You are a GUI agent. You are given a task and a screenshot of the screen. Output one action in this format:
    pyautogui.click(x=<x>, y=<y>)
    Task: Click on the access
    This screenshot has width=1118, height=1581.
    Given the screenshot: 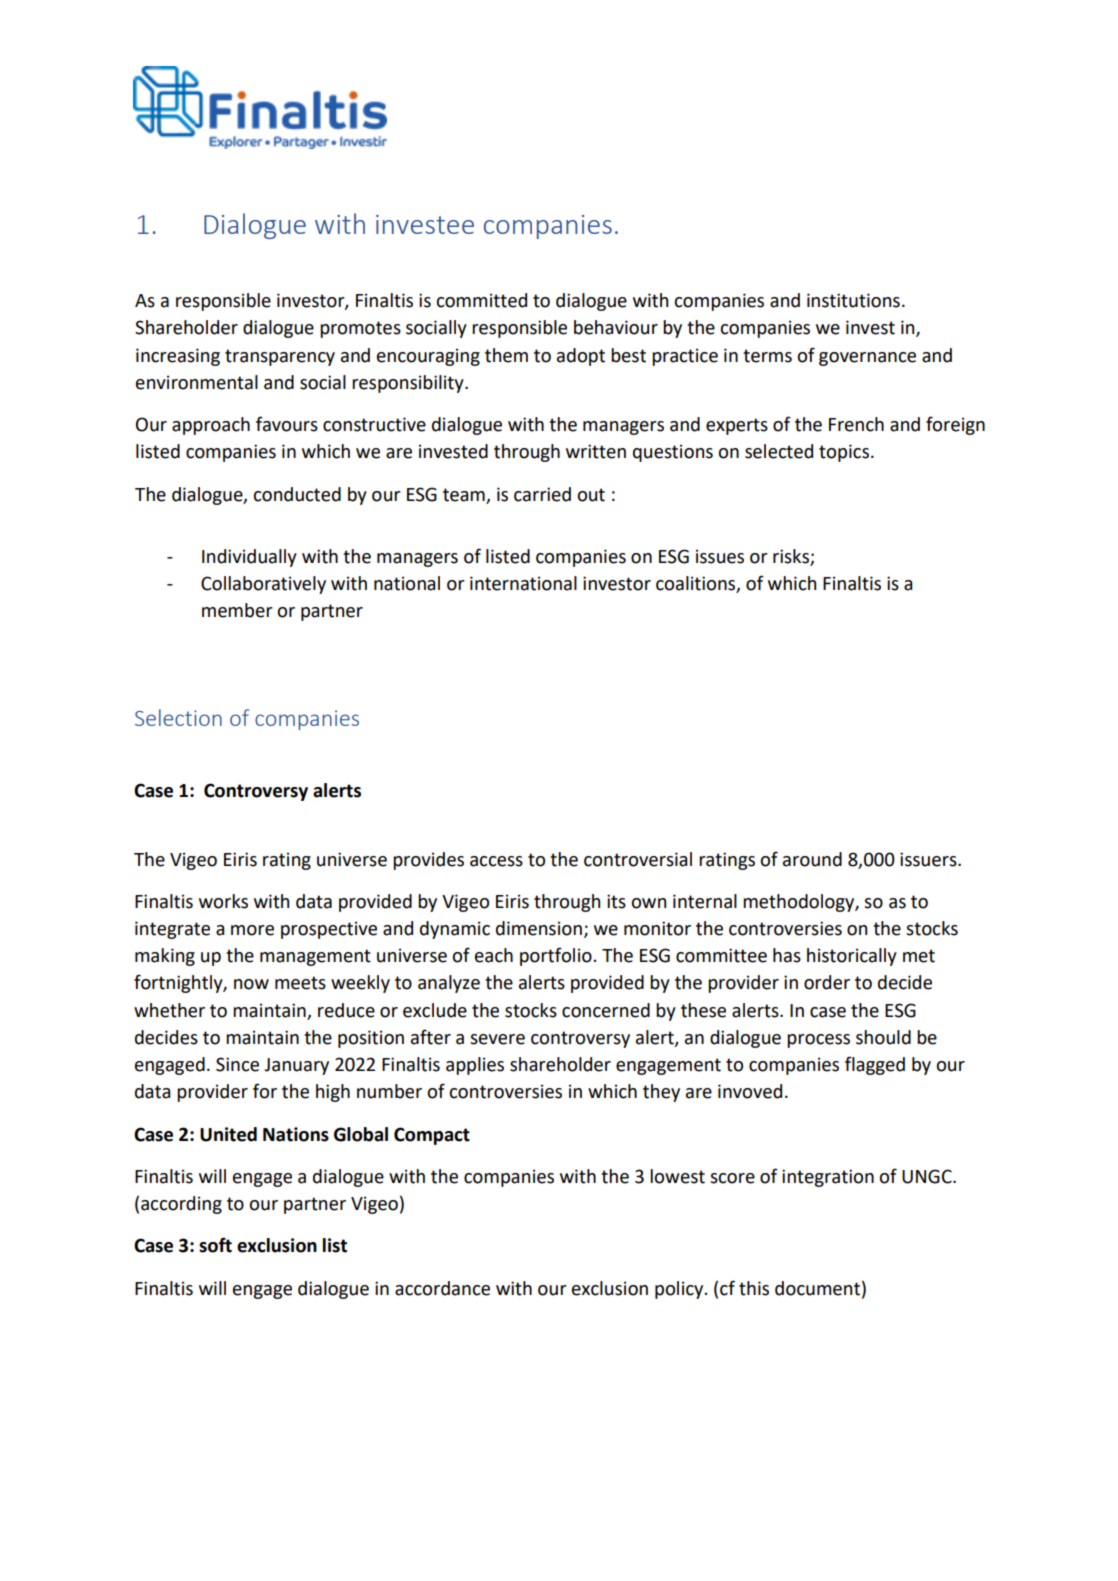 What is the action you would take?
    pyautogui.click(x=496, y=861)
